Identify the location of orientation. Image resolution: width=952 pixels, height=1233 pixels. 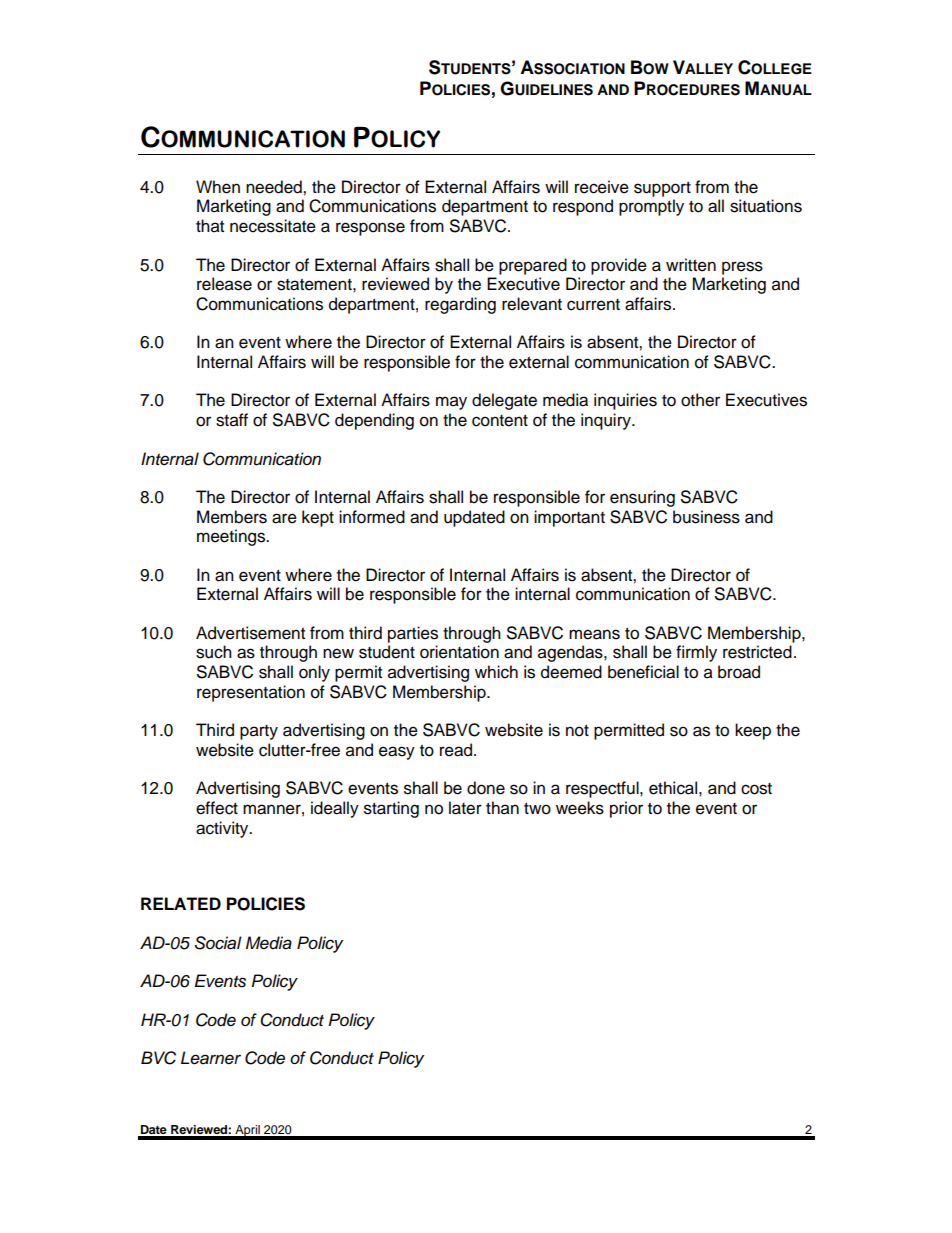
(459, 652).
